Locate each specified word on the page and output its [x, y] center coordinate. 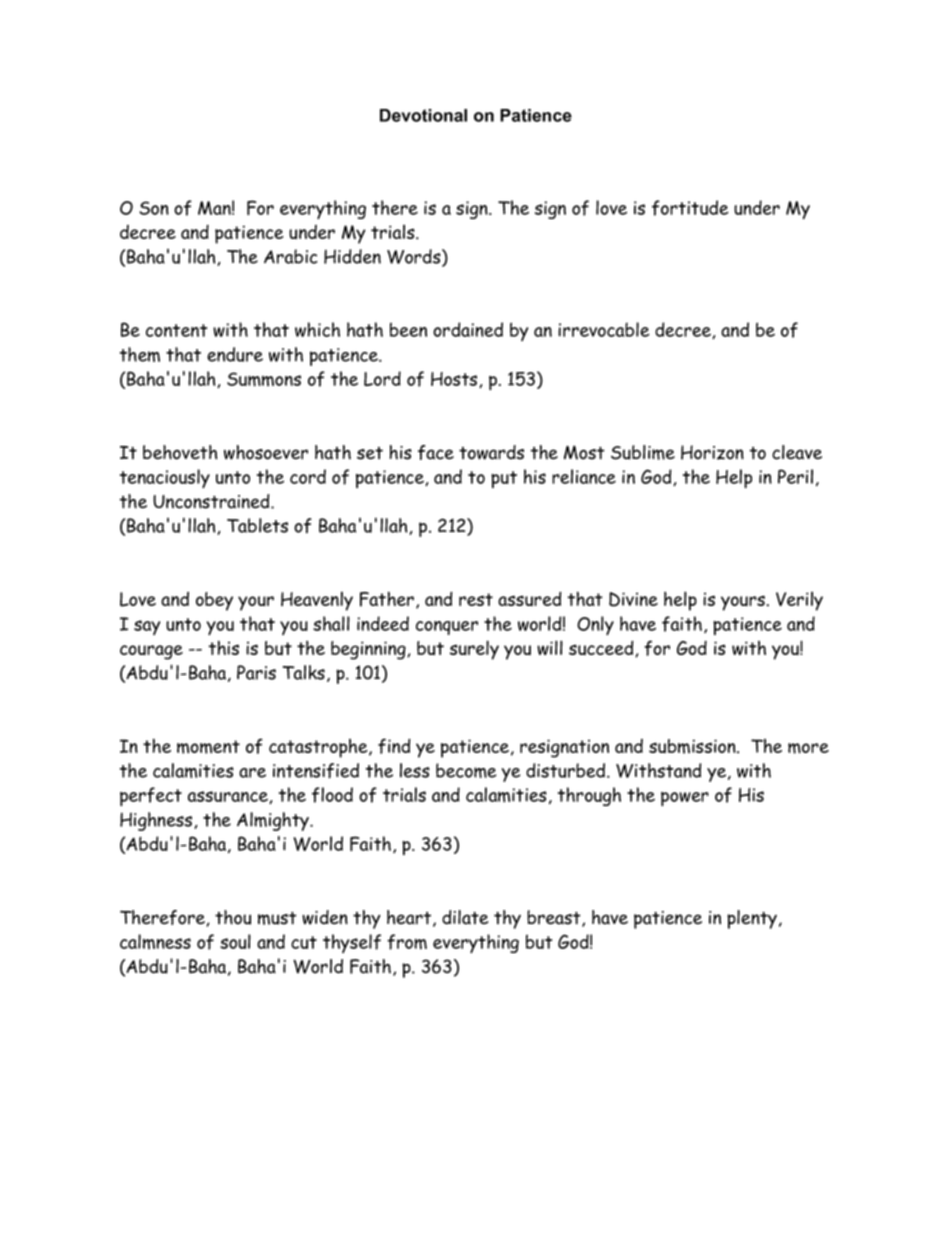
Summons [264, 379]
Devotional [423, 115]
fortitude [690, 208]
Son [154, 208]
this [223, 647]
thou [233, 917]
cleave [797, 452]
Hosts [455, 380]
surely [474, 650]
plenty [752, 919]
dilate [465, 917]
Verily [799, 601]
